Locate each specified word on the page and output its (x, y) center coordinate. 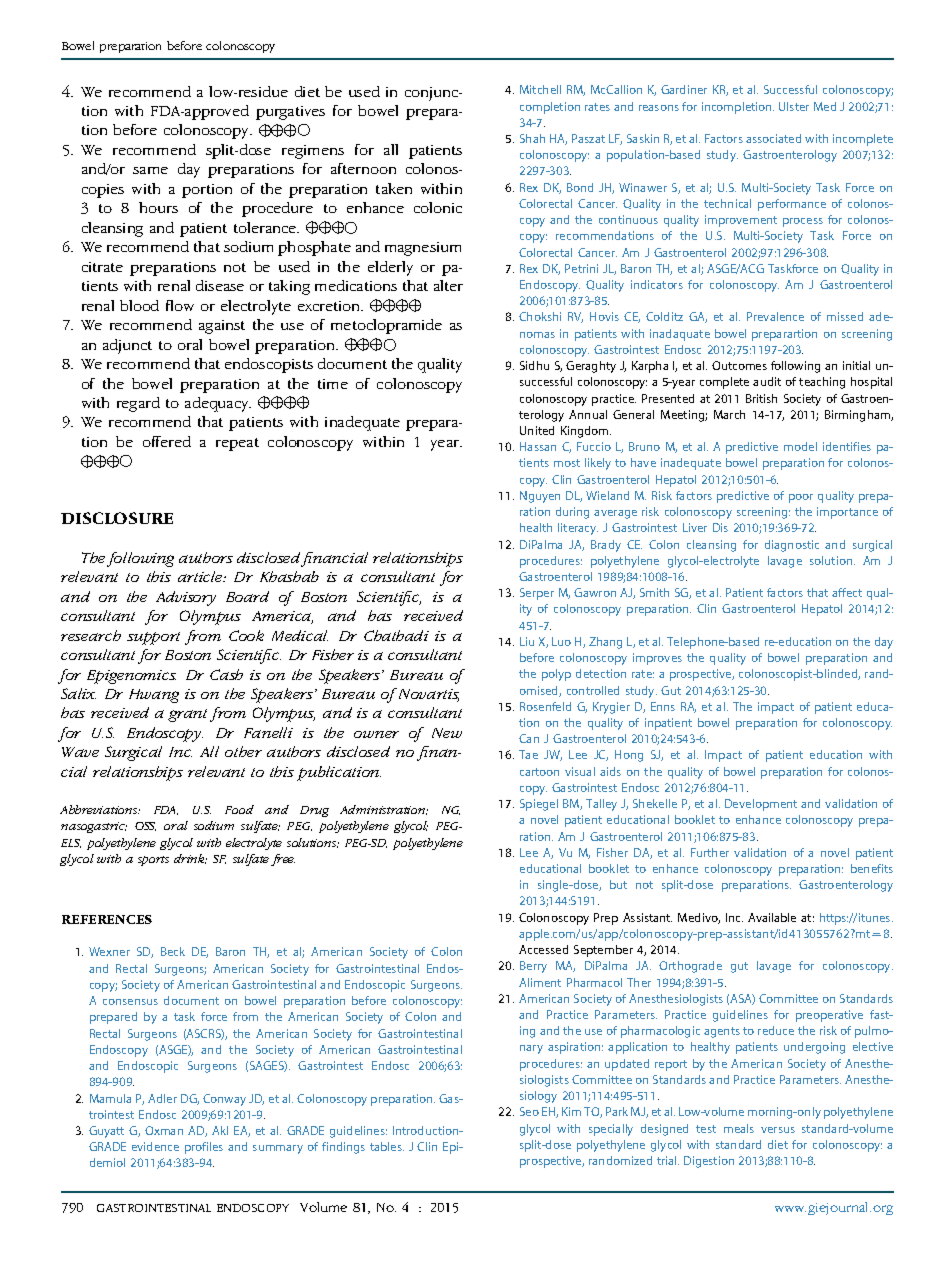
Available (772, 917)
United (537, 430)
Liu (527, 641)
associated (773, 138)
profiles (204, 1148)
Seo (529, 1111)
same (150, 170)
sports (153, 861)
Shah (532, 138)
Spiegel (539, 805)
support (153, 638)
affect (847, 592)
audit (767, 381)
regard (138, 404)
